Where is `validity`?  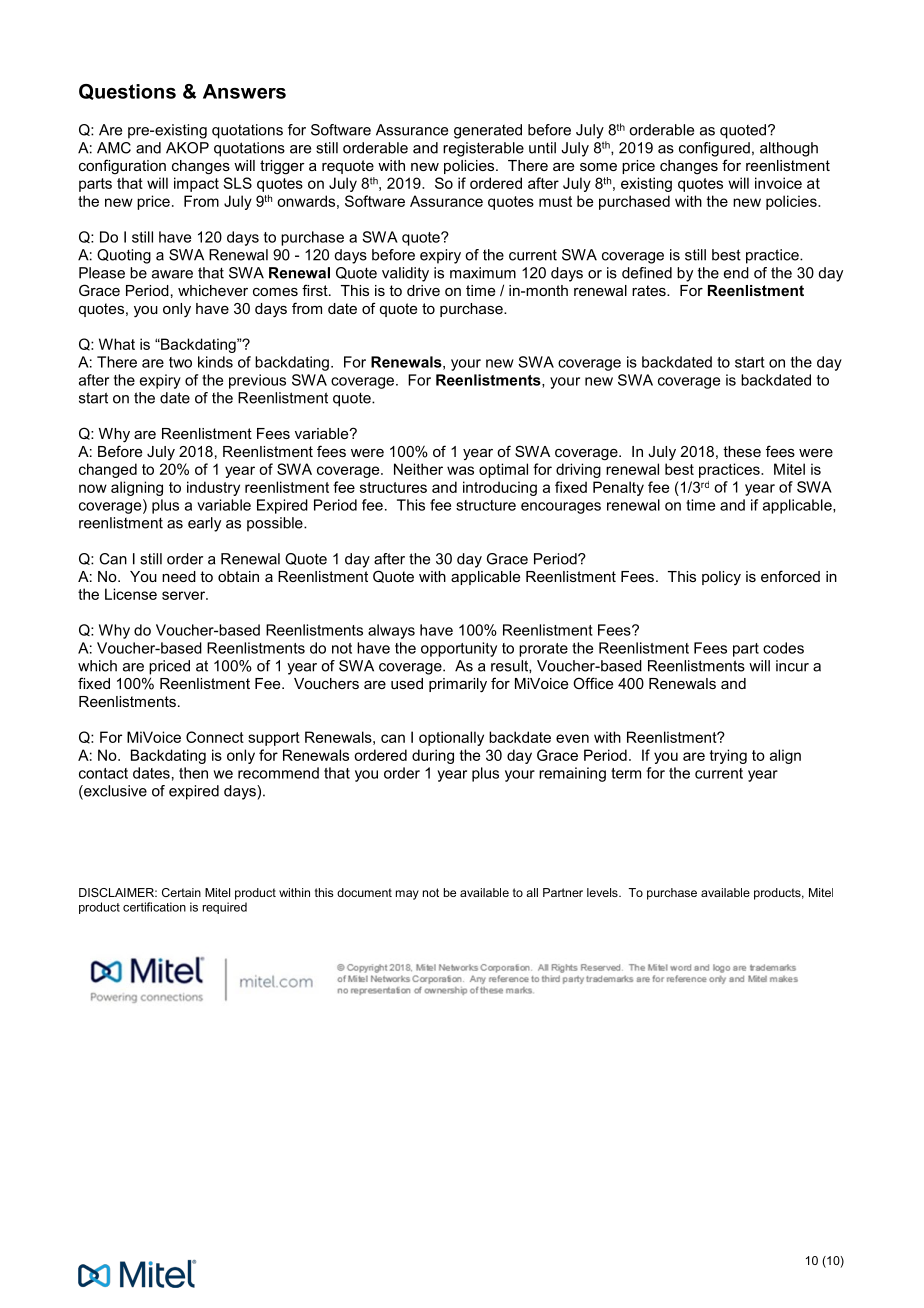
validity is located at coordinates (405, 274).
